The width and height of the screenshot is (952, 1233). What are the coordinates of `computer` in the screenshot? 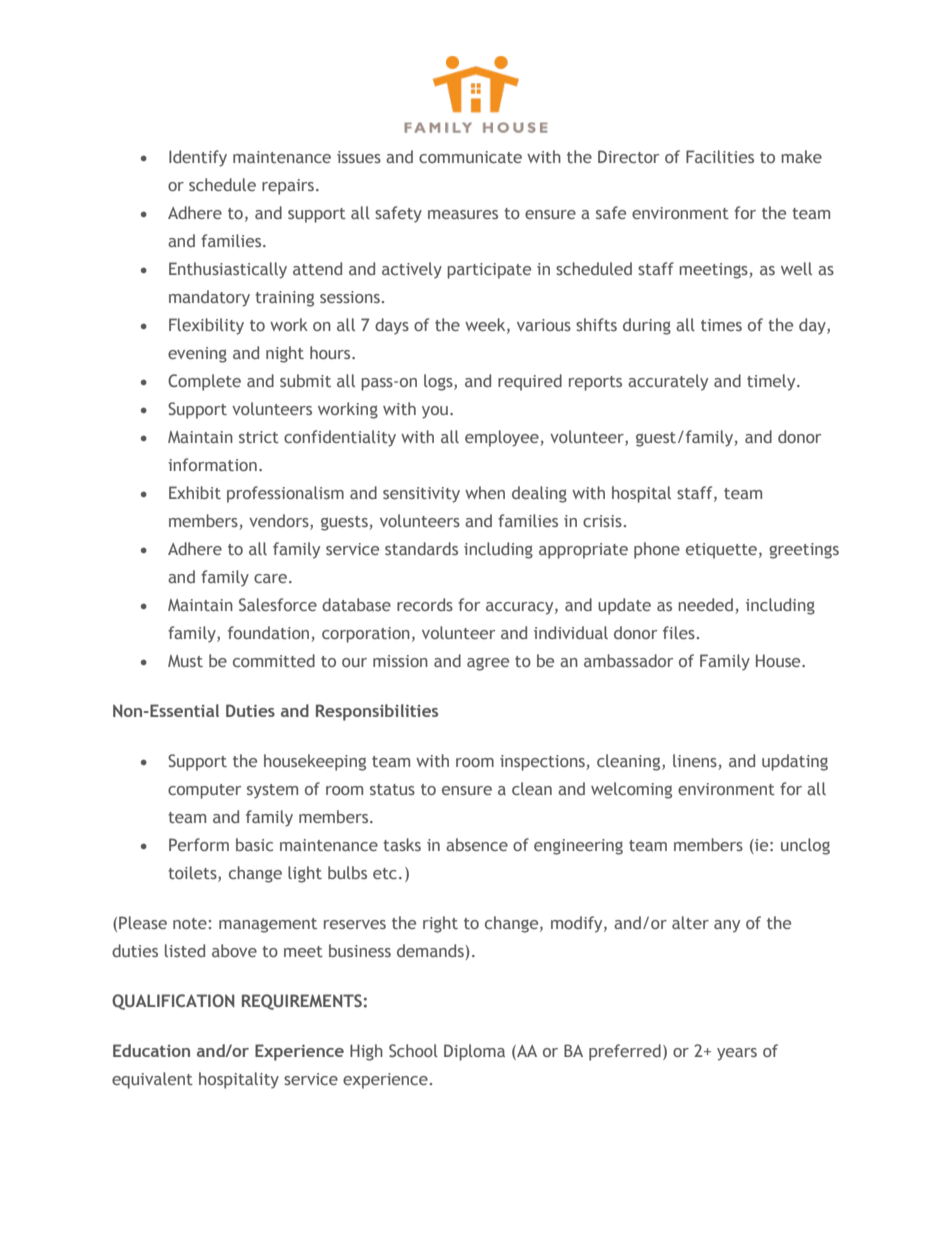 It's located at (204, 791).
